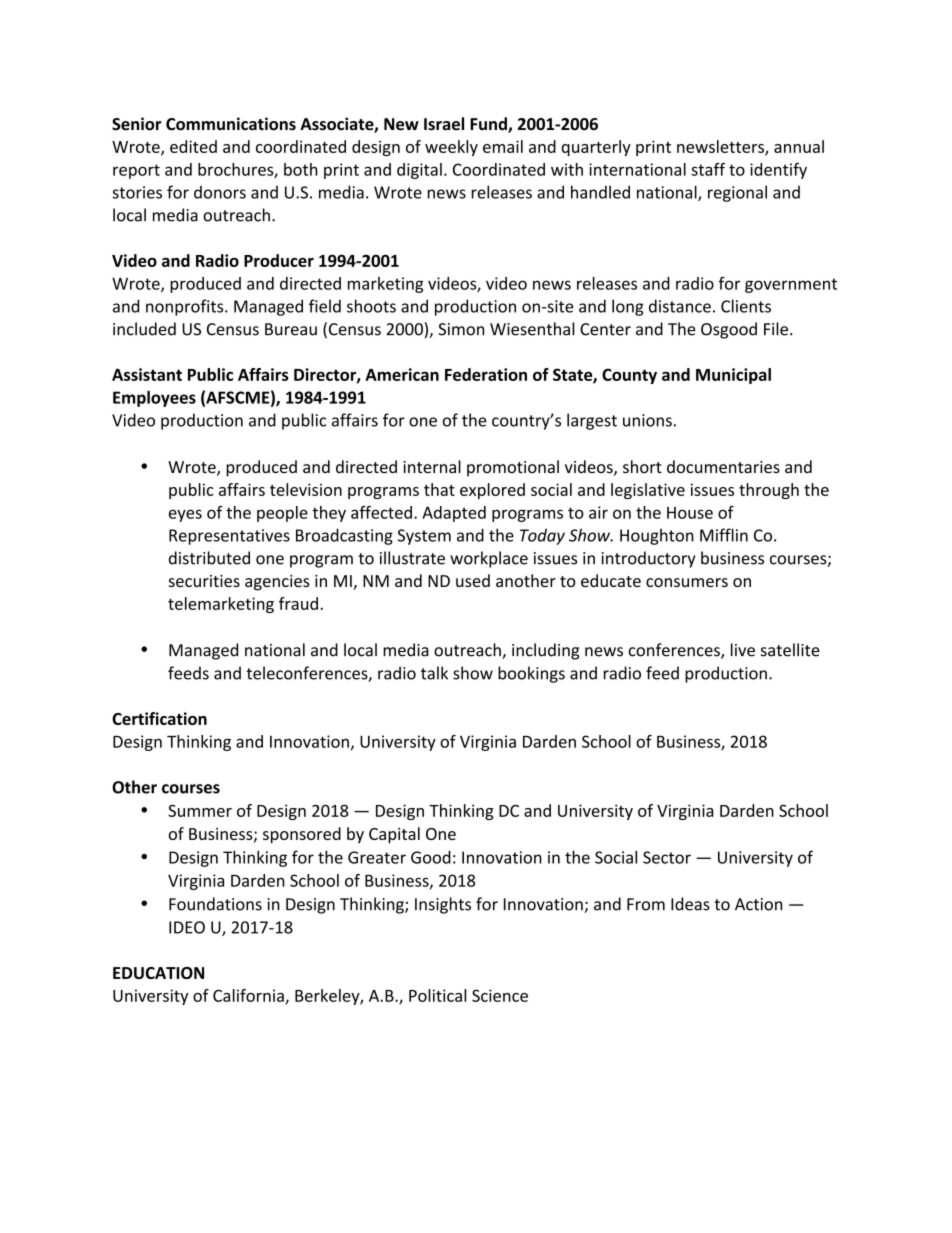 This screenshot has height=1233, width=952. What do you see at coordinates (209, 558) in the screenshot?
I see `distributed` at bounding box center [209, 558].
